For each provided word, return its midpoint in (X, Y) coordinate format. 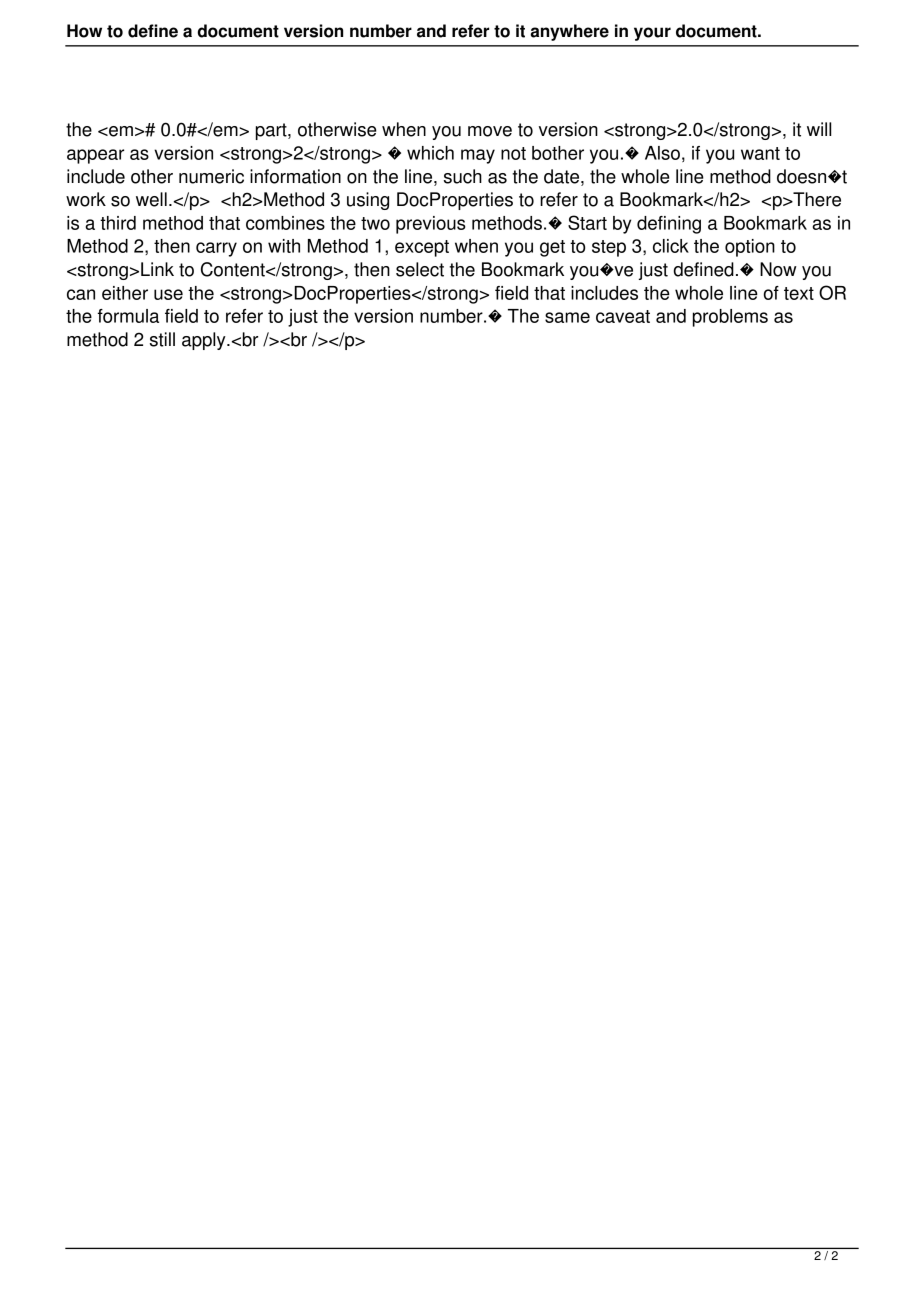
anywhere (569, 32)
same (567, 317)
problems (730, 318)
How (84, 31)
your (652, 34)
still (162, 339)
